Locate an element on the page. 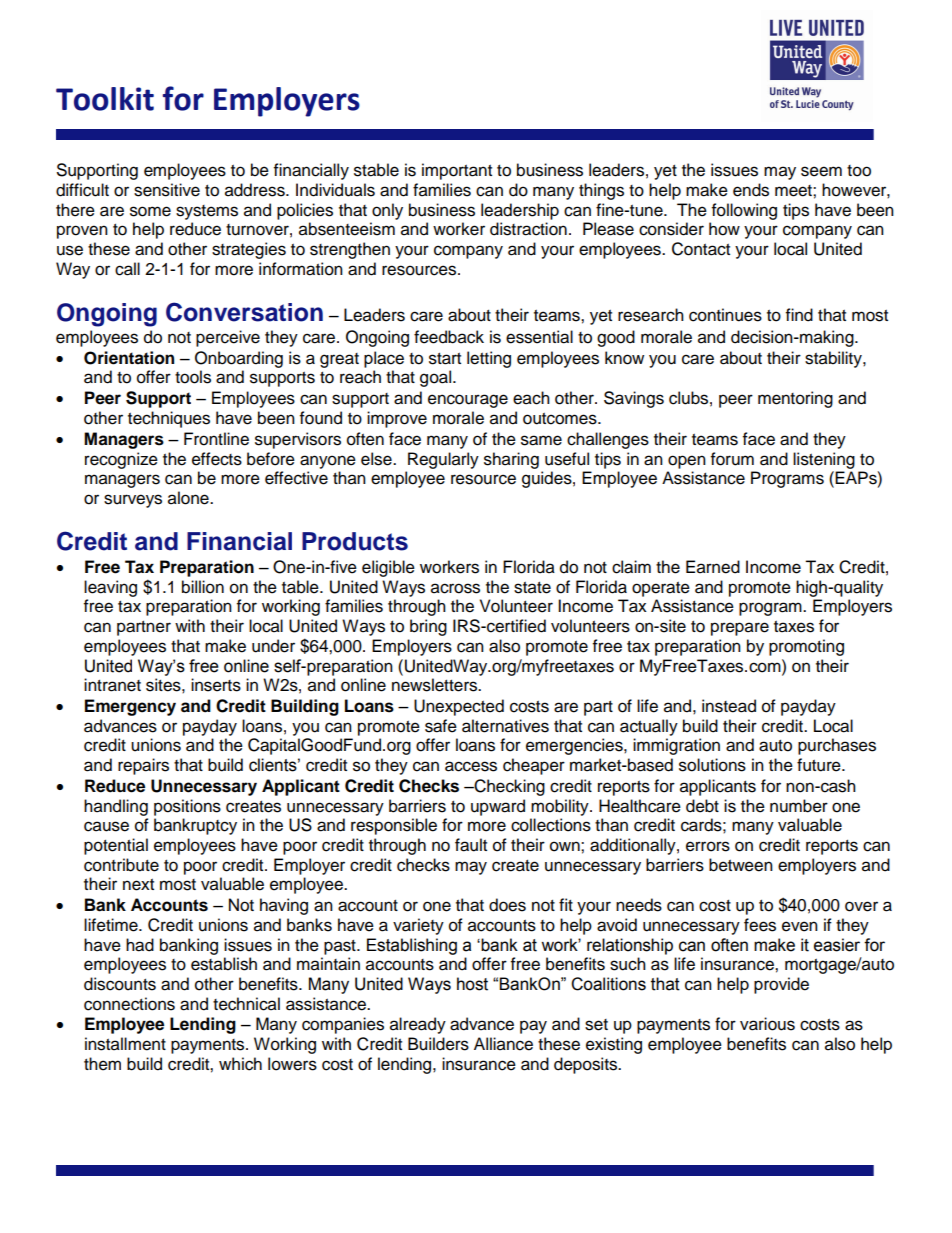  Earned is located at coordinates (713, 567).
